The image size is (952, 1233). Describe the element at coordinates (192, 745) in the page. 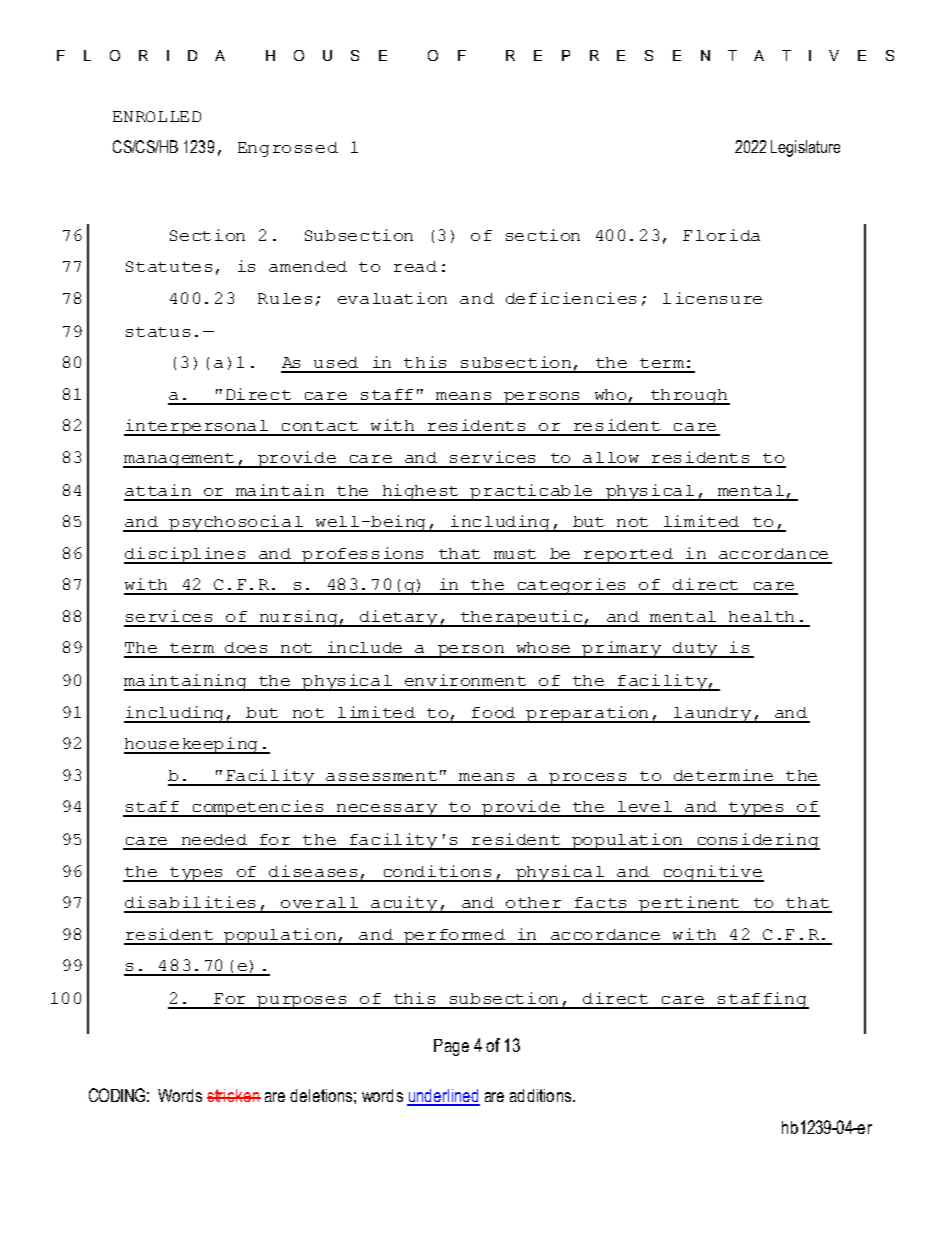

I see `housekeeping` at that location.
